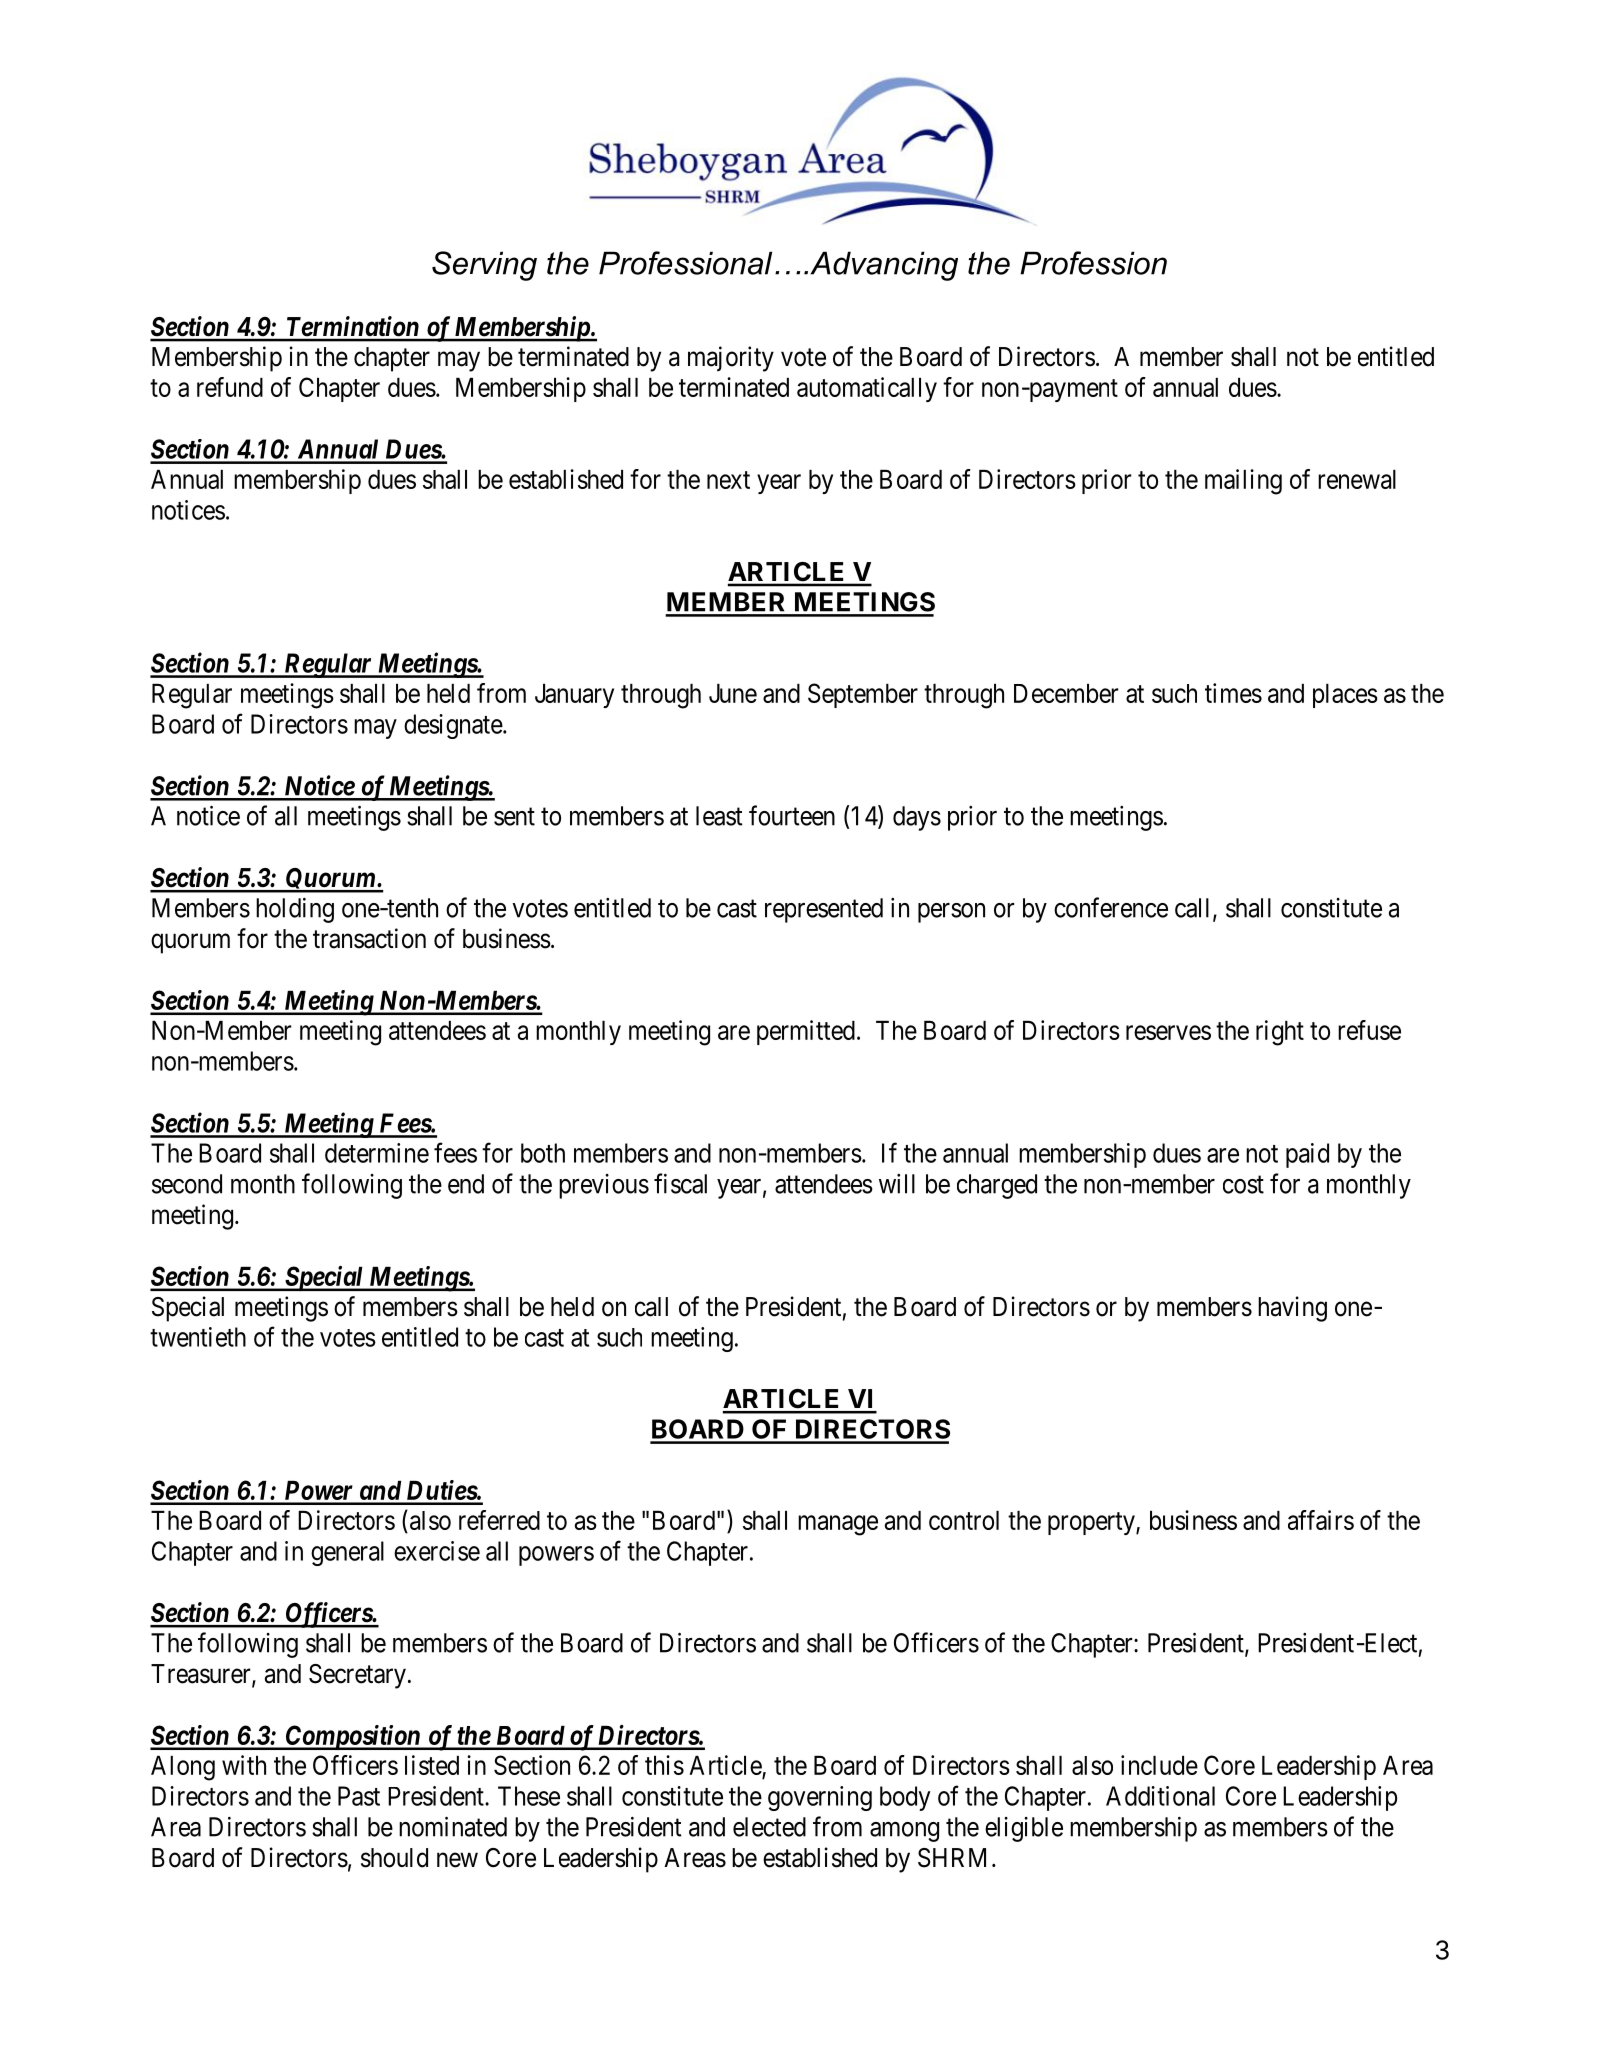 This document has width=1599, height=2070. What do you see at coordinates (1243, 482) in the document?
I see `mailing` at bounding box center [1243, 482].
